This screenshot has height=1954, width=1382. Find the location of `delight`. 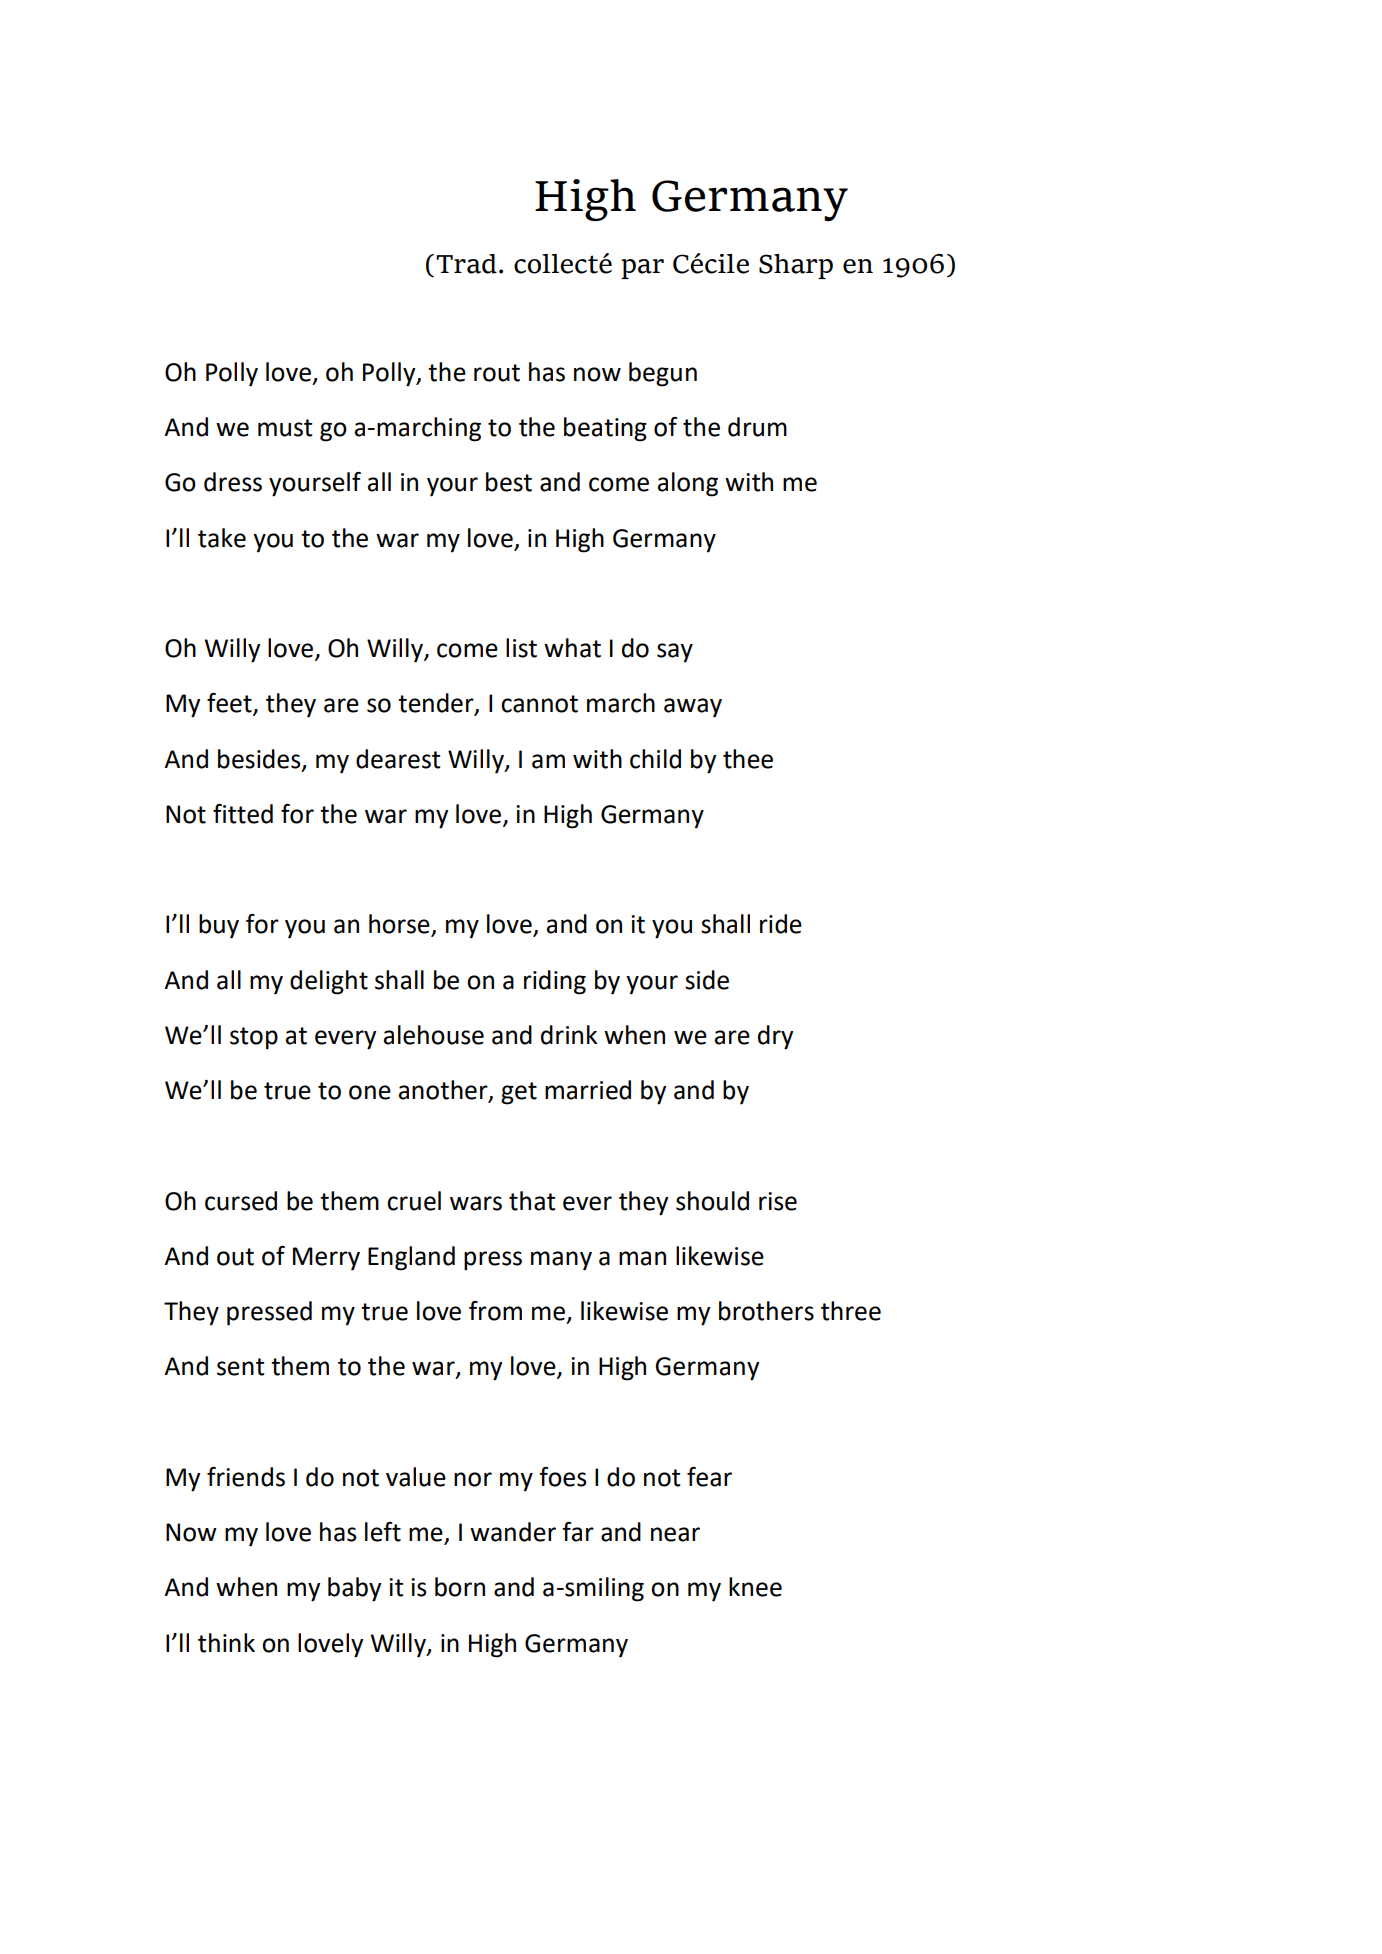

delight is located at coordinates (329, 982).
